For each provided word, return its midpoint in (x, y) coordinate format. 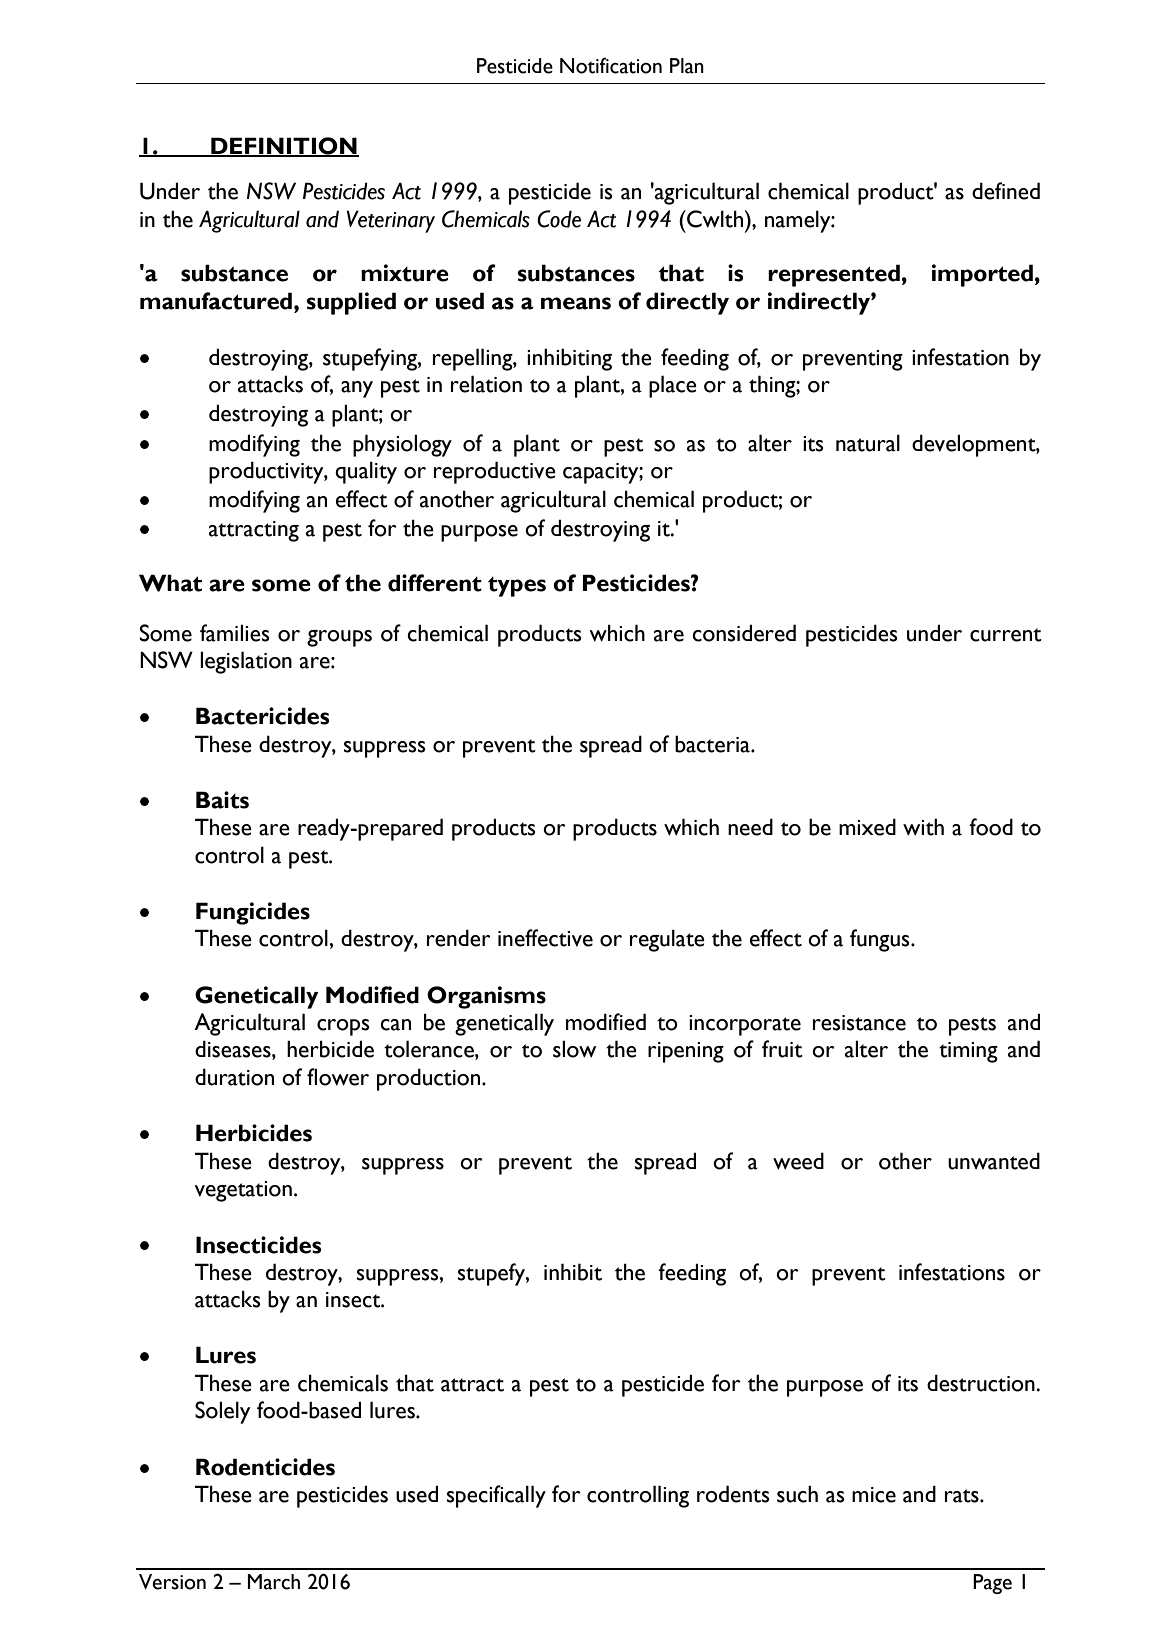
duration (234, 1077)
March (273, 1582)
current (1006, 635)
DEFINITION (284, 146)
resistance (859, 1023)
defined (1006, 191)
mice (874, 1495)
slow (574, 1049)
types (517, 587)
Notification (611, 65)
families (235, 633)
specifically (496, 1496)
